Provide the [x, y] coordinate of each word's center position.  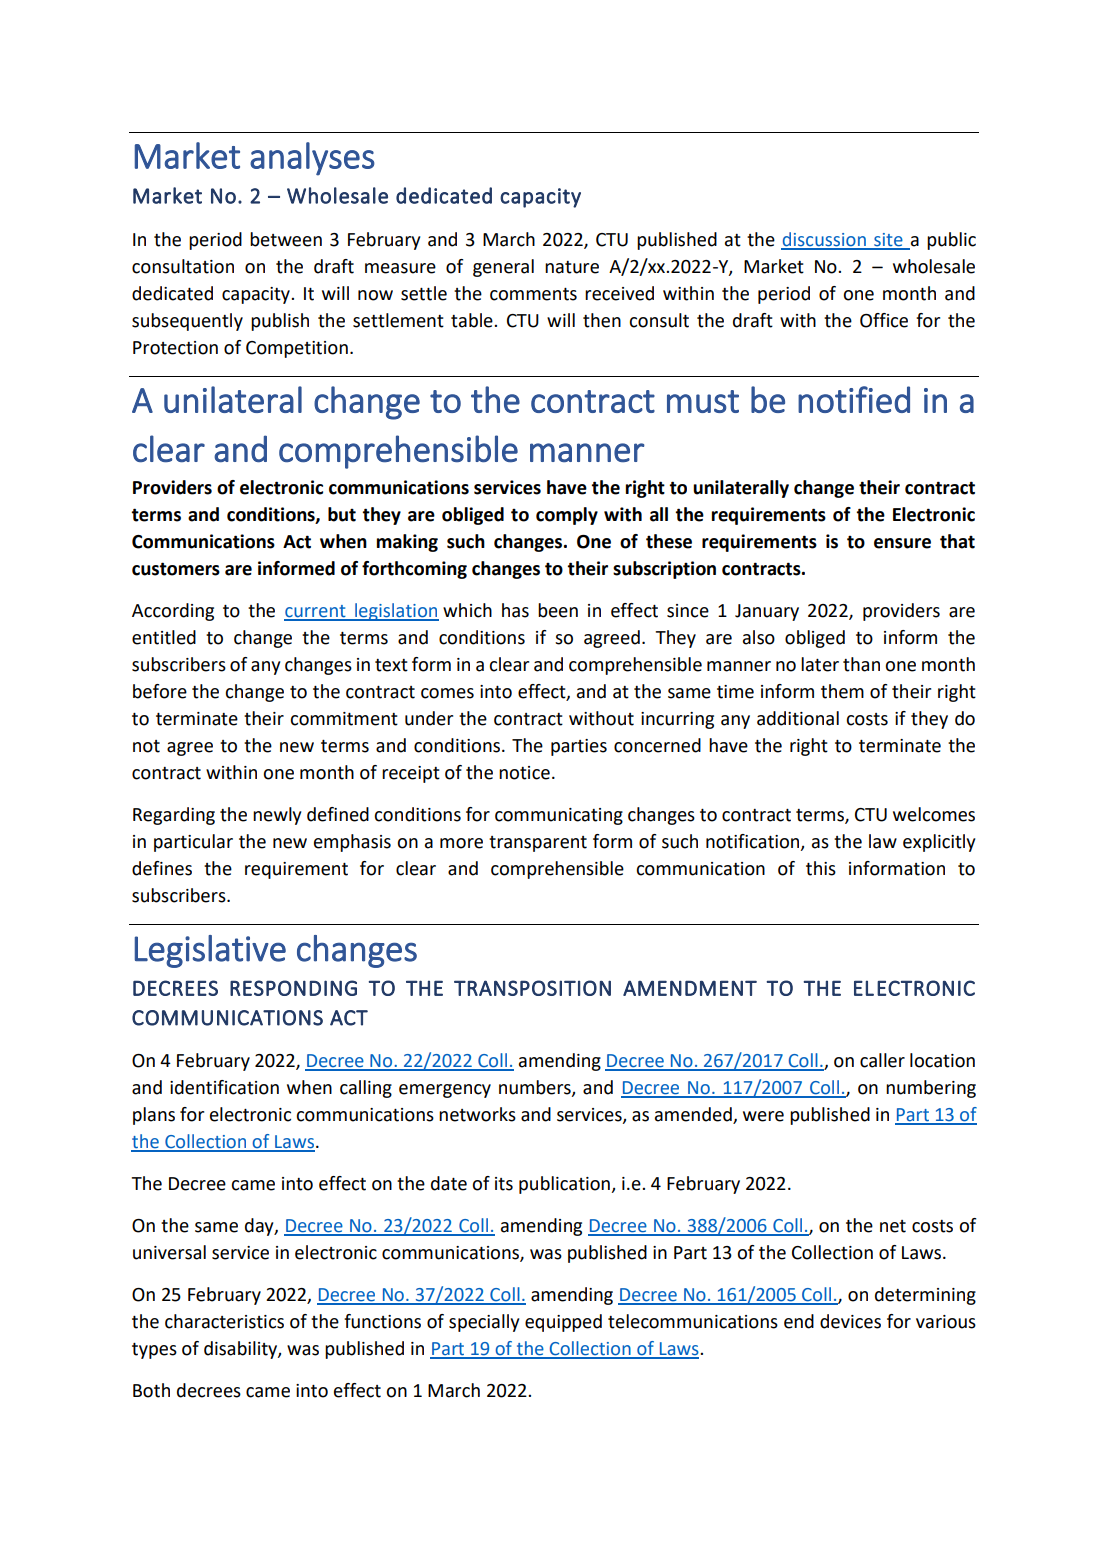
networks [477, 1114]
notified [854, 399]
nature [572, 267]
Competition [297, 349]
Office [884, 320]
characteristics [224, 1321]
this [821, 868]
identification [224, 1087]
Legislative [210, 951]
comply [567, 516]
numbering [931, 1089]
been [558, 610]
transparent [538, 844]
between [286, 239]
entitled [164, 637]
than [861, 664]
